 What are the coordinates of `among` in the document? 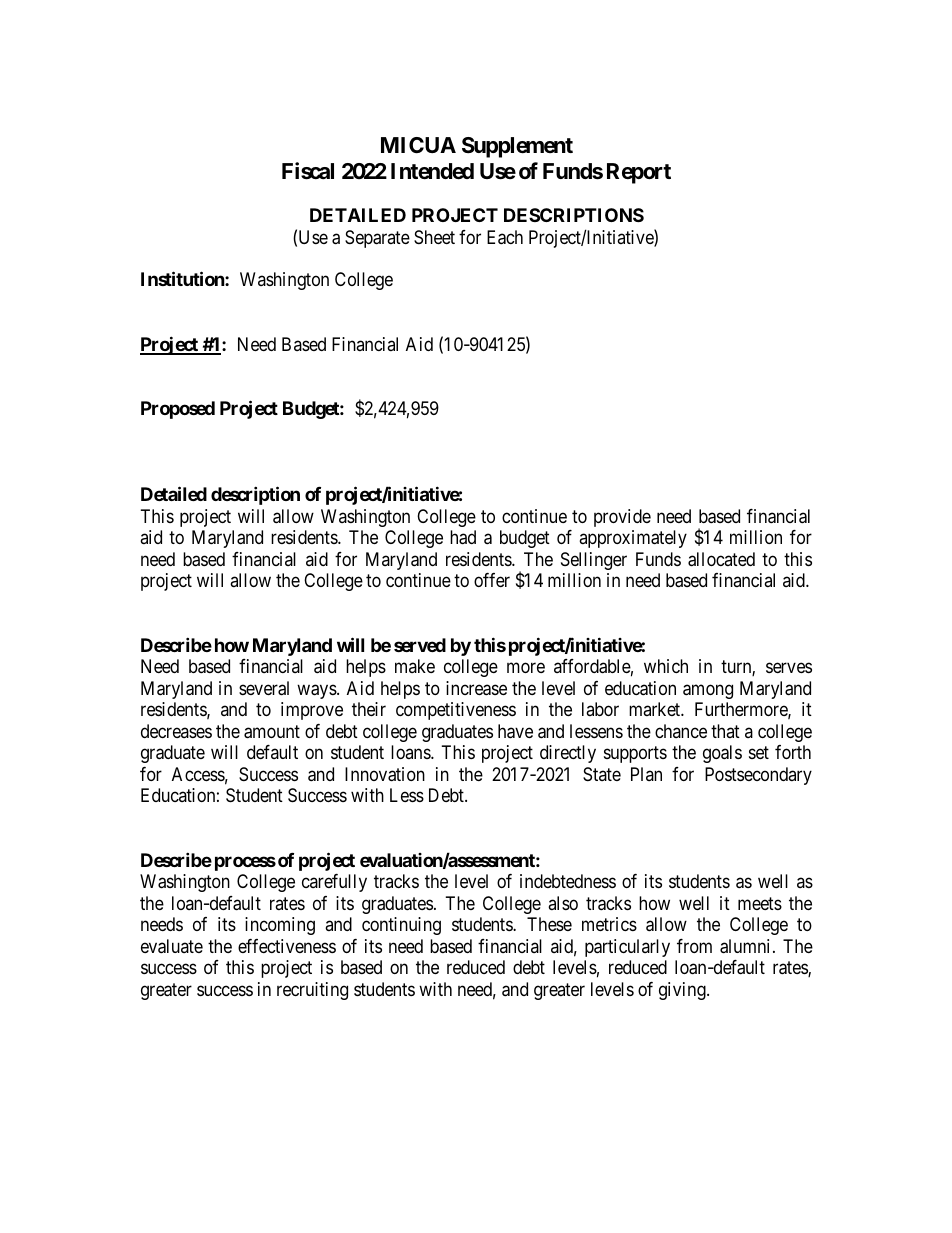 It's located at (708, 691).
